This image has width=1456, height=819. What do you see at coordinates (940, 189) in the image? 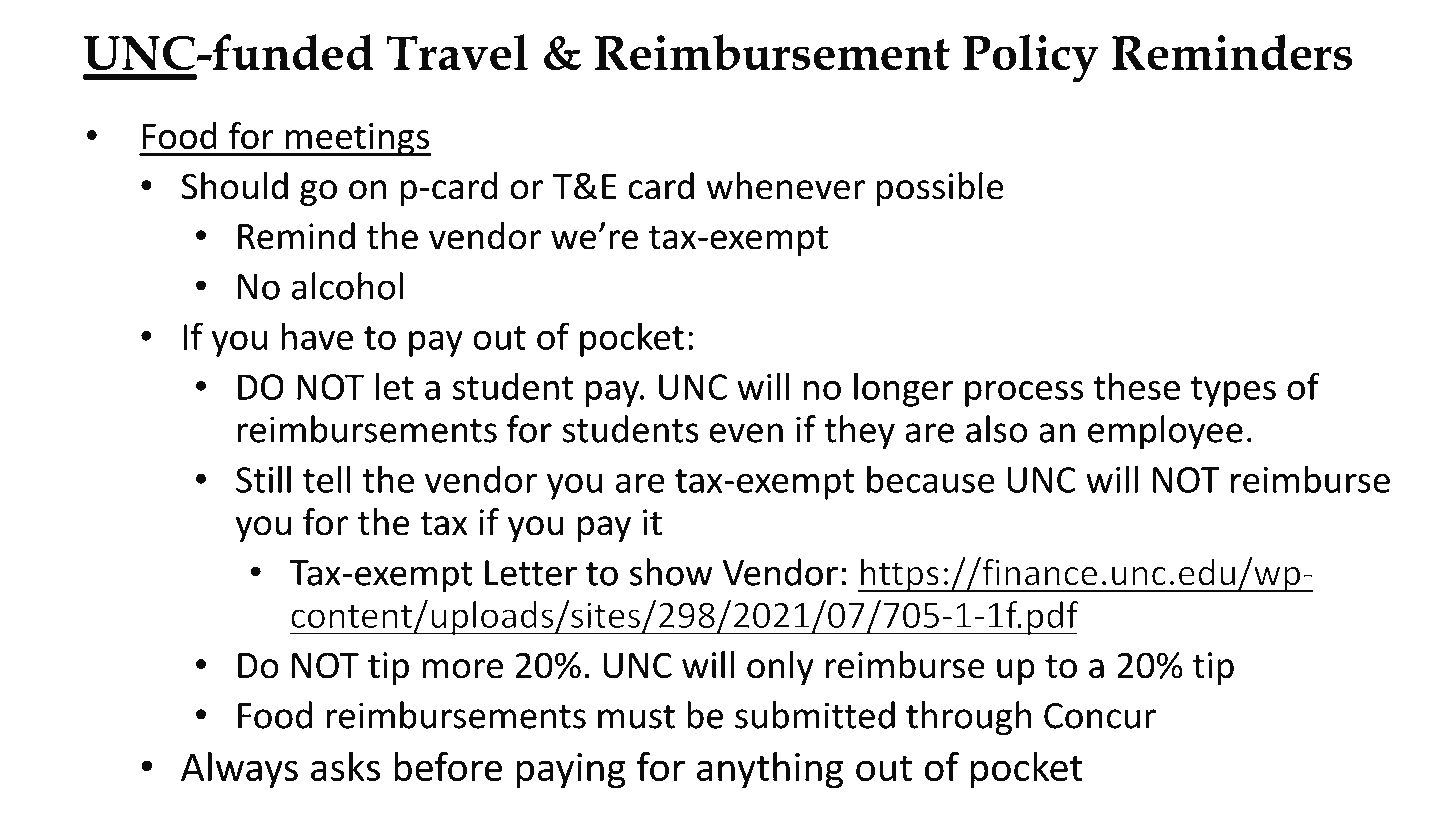
I see `possible` at bounding box center [940, 189].
